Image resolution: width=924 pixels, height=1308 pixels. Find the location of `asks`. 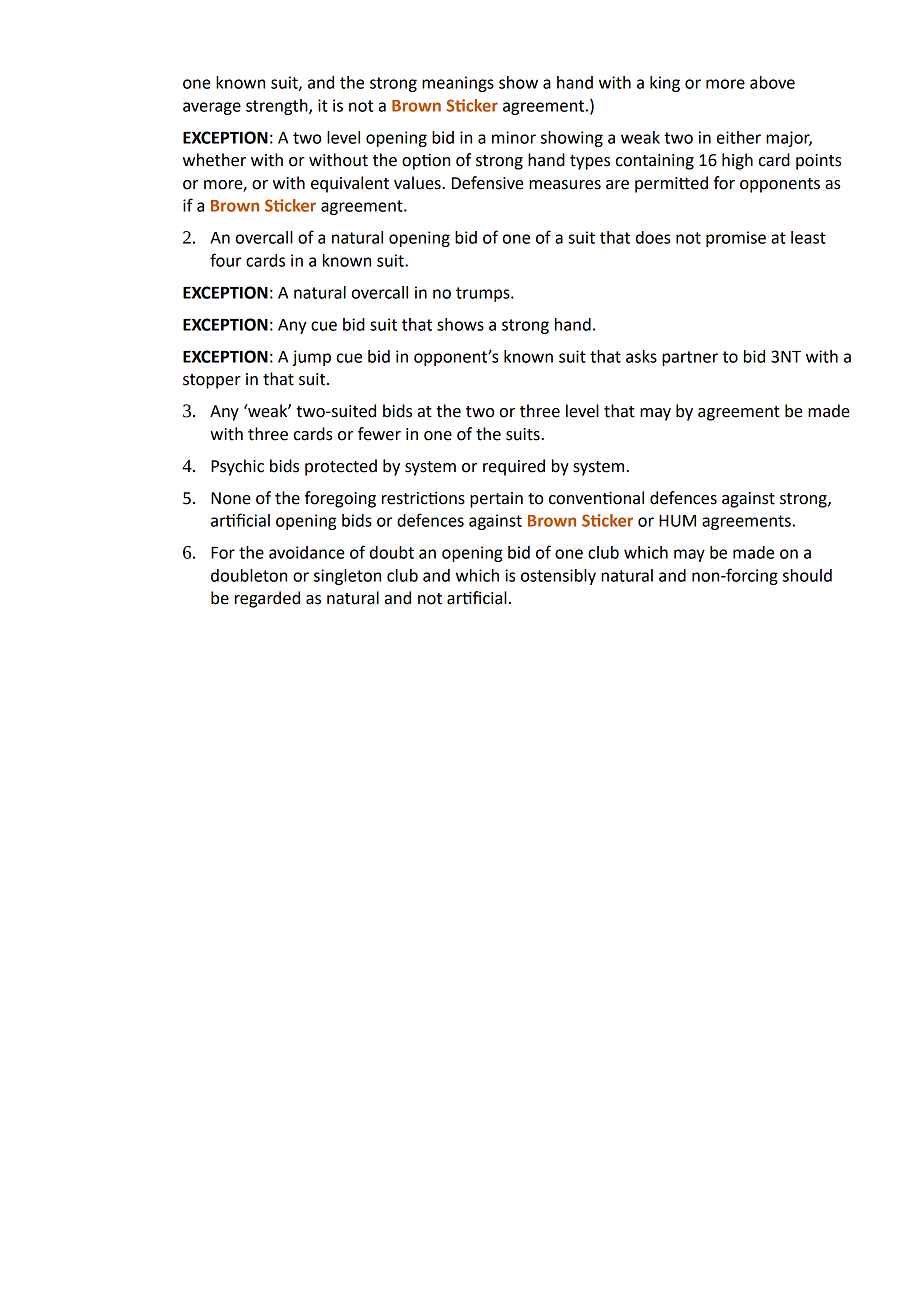

asks is located at coordinates (641, 356).
